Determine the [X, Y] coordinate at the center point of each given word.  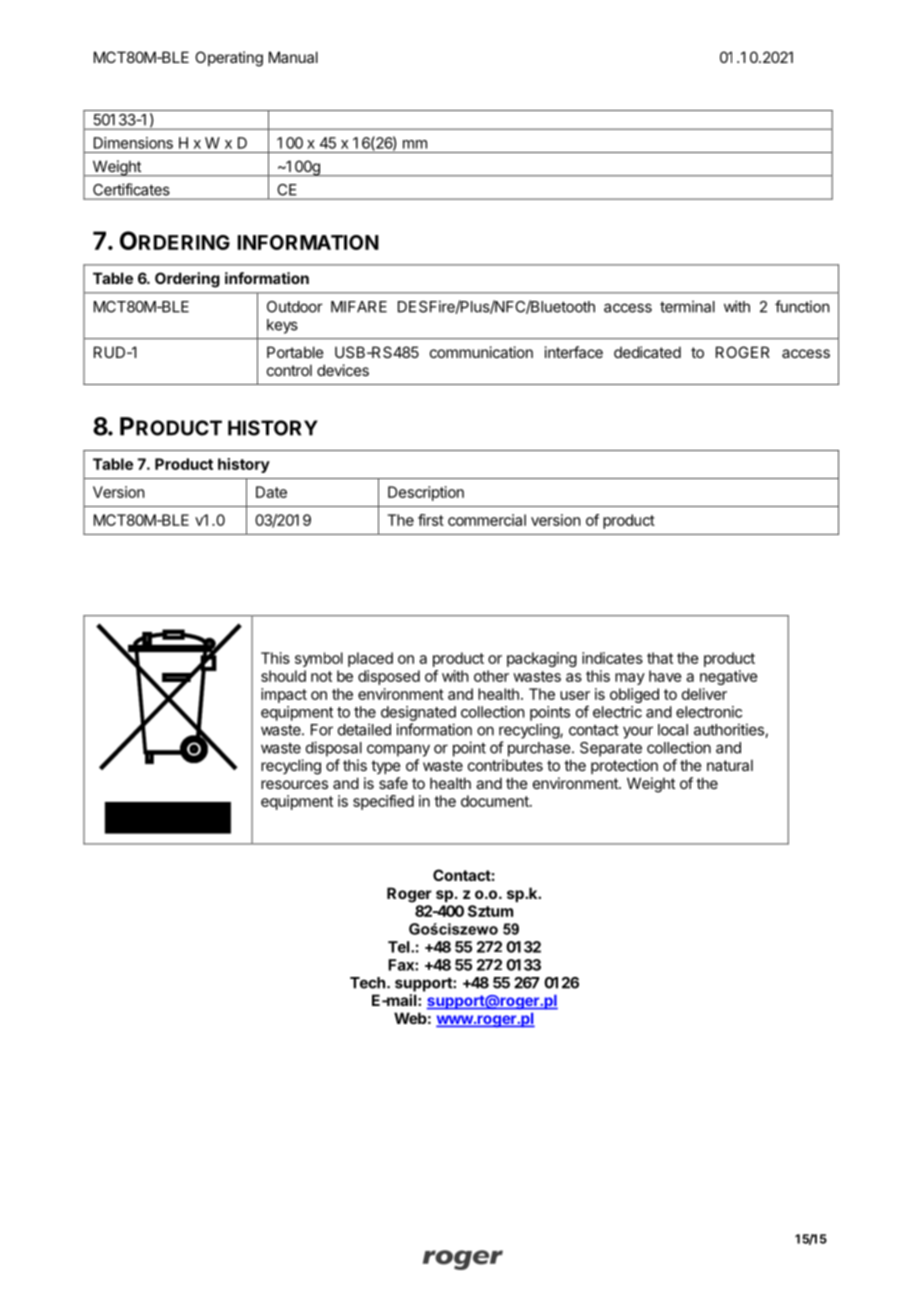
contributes [505, 765]
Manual [293, 57]
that [660, 658]
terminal [687, 306]
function [802, 306]
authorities [730, 730]
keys [282, 326]
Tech [367, 983]
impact [284, 695]
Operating [229, 59]
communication [481, 352]
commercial [487, 520]
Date [271, 492]
